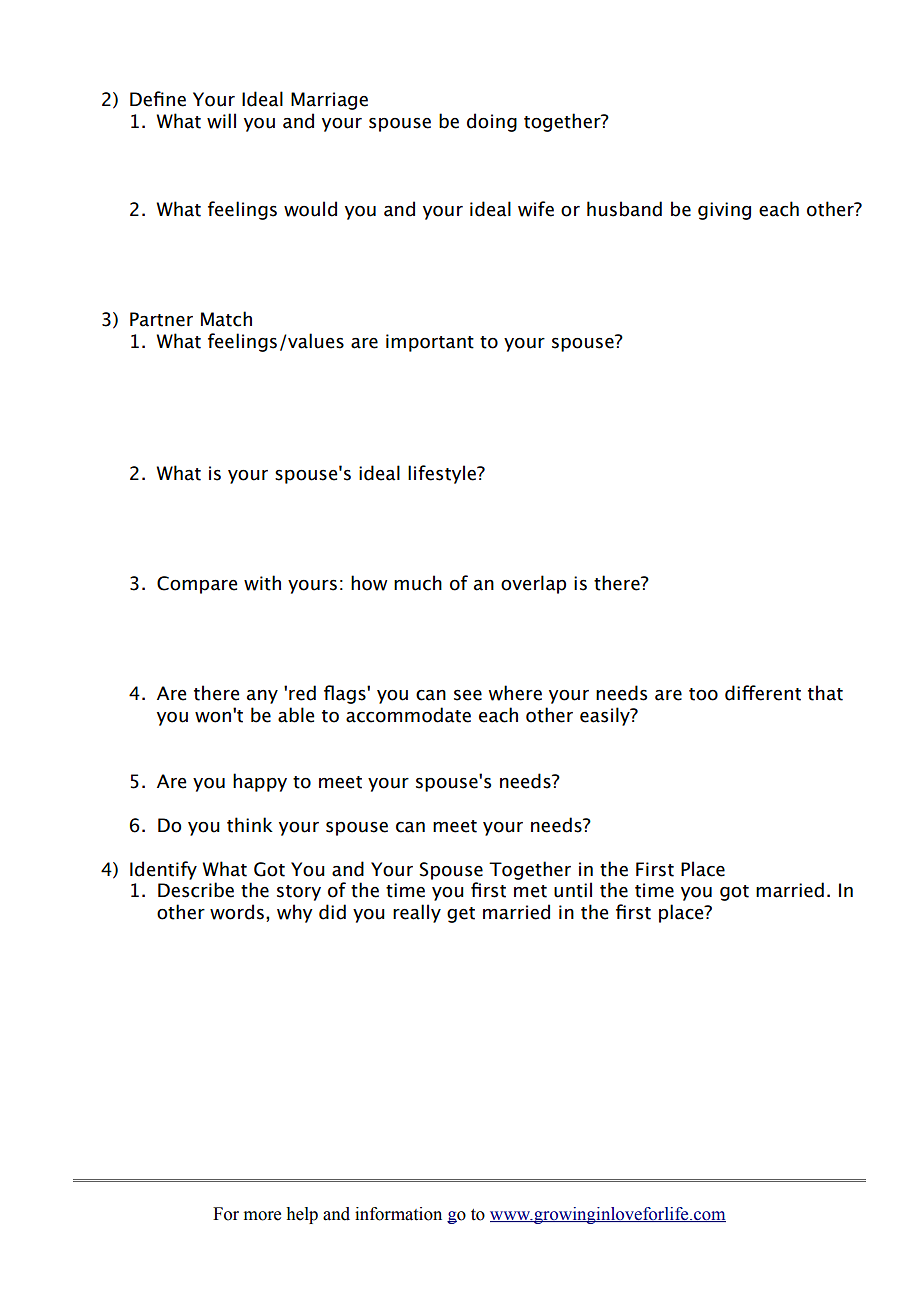 The height and width of the screenshot is (1308, 924). I want to click on different, so click(763, 693).
